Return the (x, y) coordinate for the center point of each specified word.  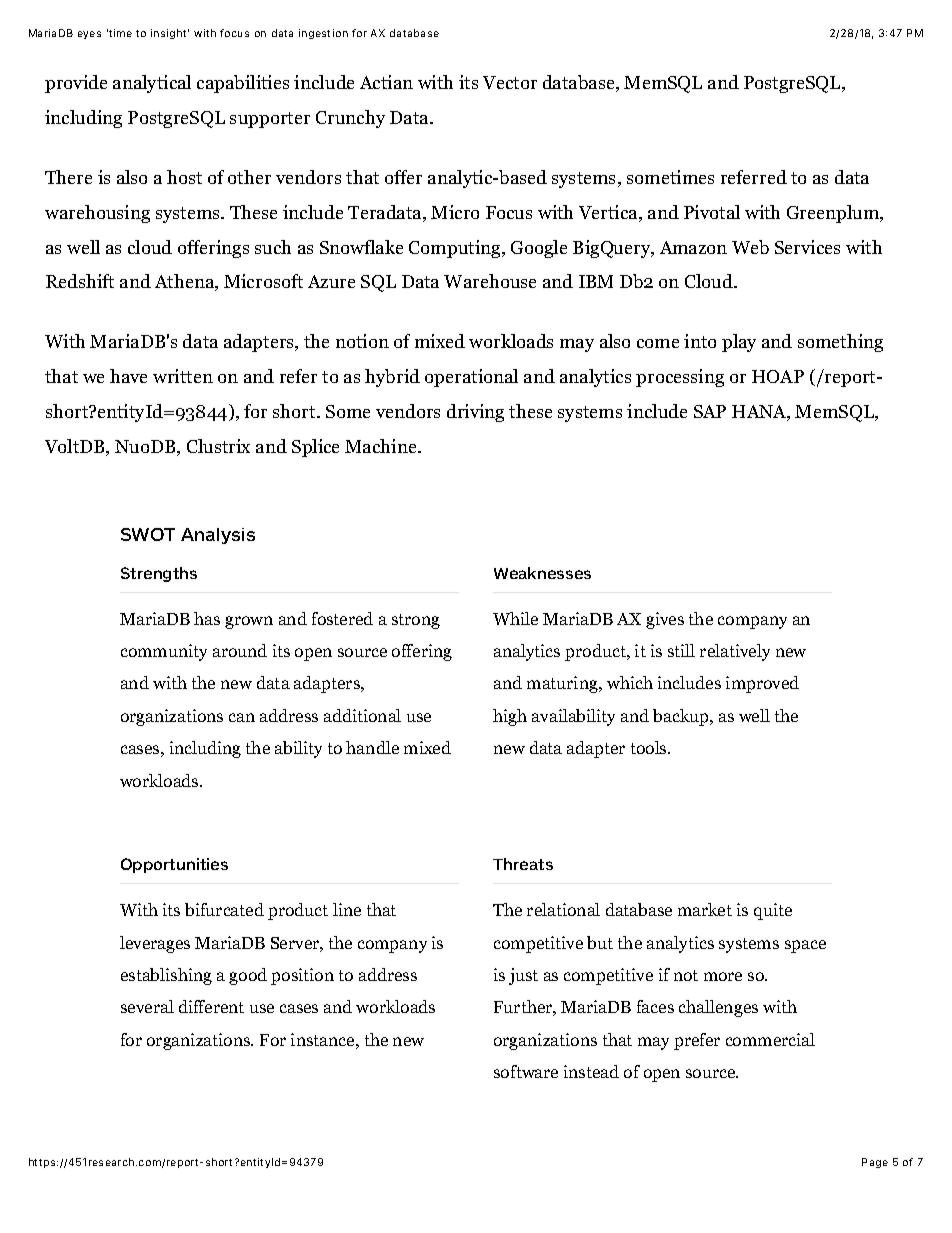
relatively (735, 652)
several (147, 1006)
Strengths (159, 574)
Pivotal (712, 212)
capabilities (243, 84)
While (515, 618)
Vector (510, 82)
